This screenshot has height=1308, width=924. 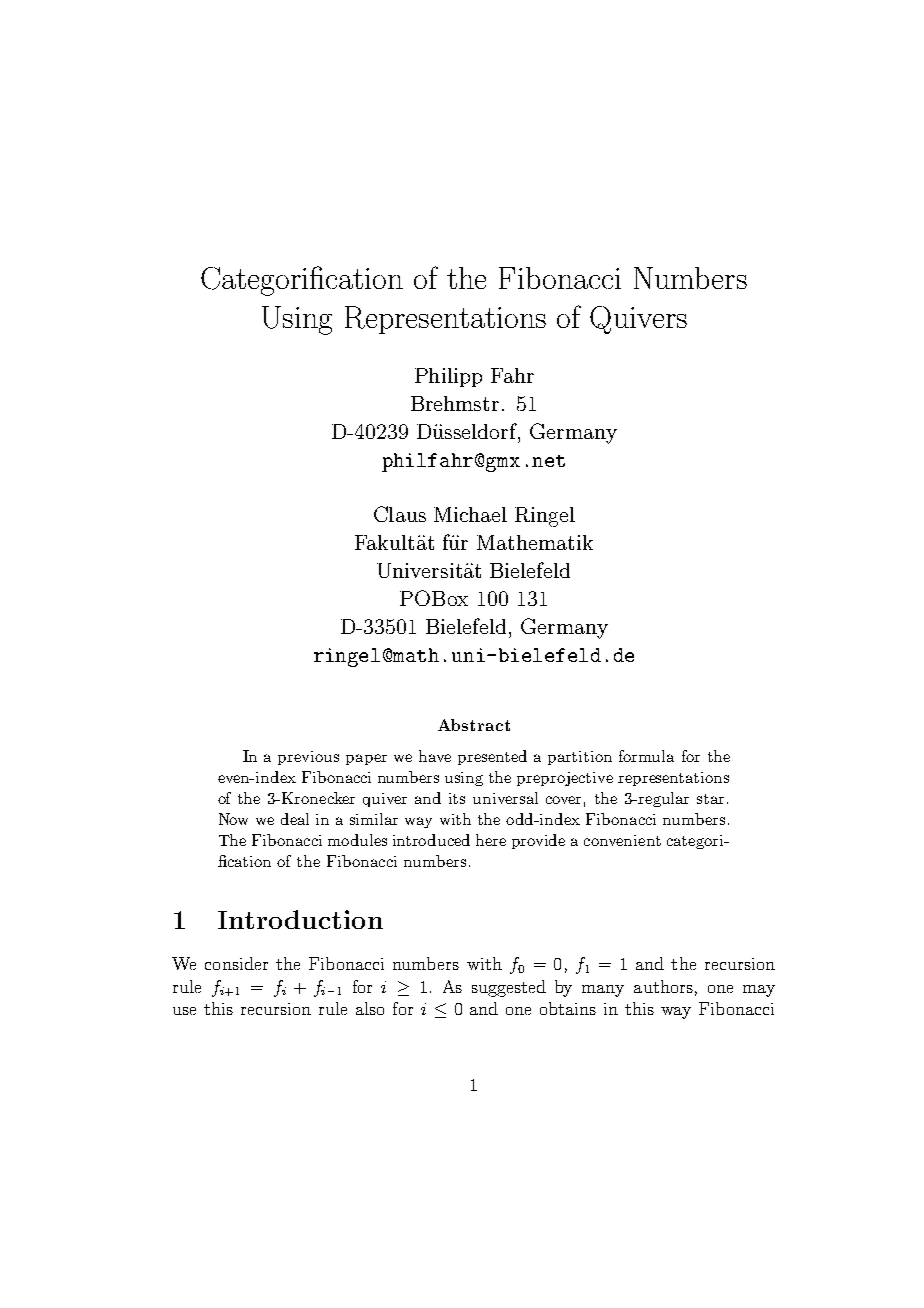 I want to click on Michael, so click(x=470, y=514).
